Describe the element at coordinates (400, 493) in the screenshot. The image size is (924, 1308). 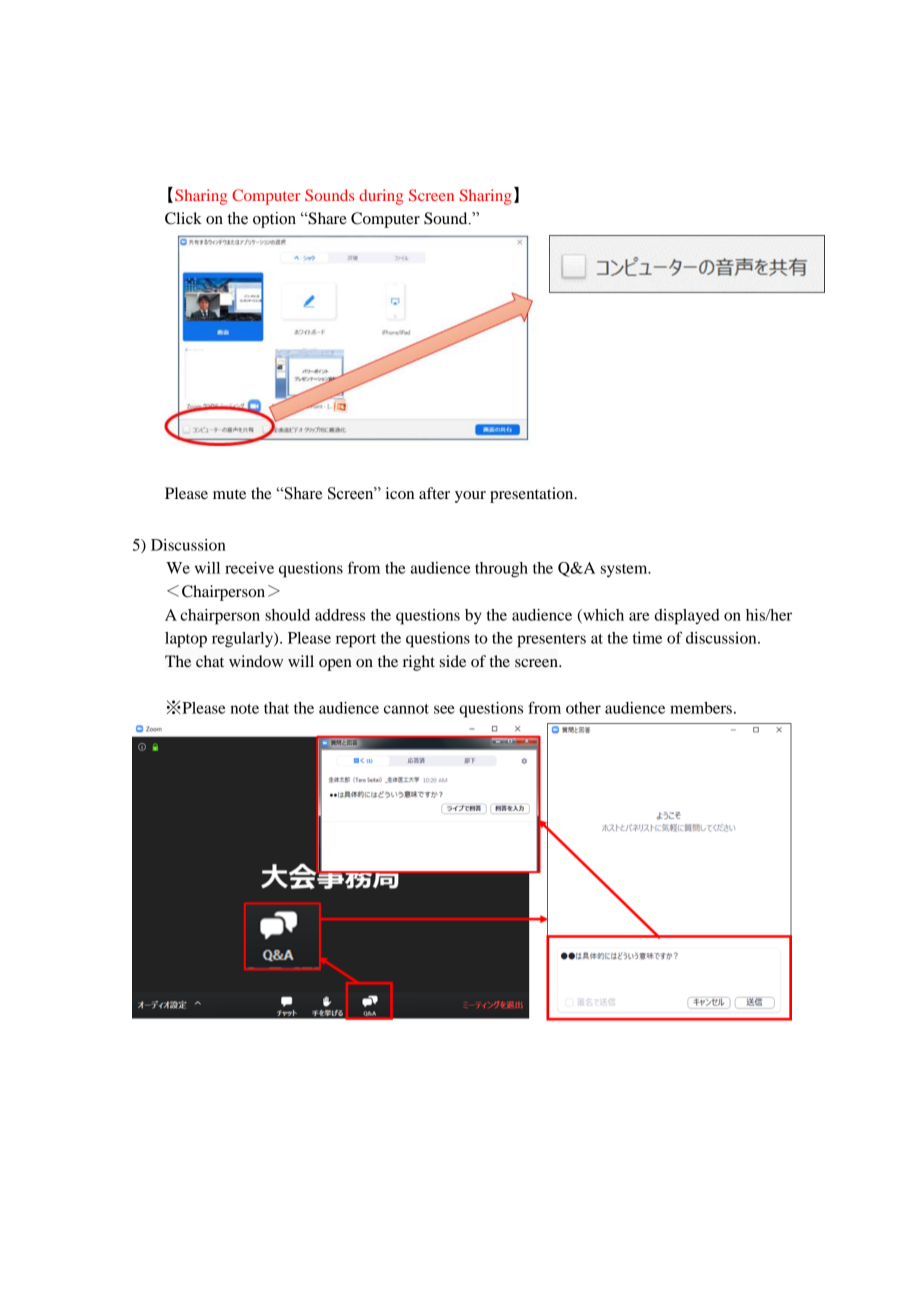
I see `icon` at that location.
